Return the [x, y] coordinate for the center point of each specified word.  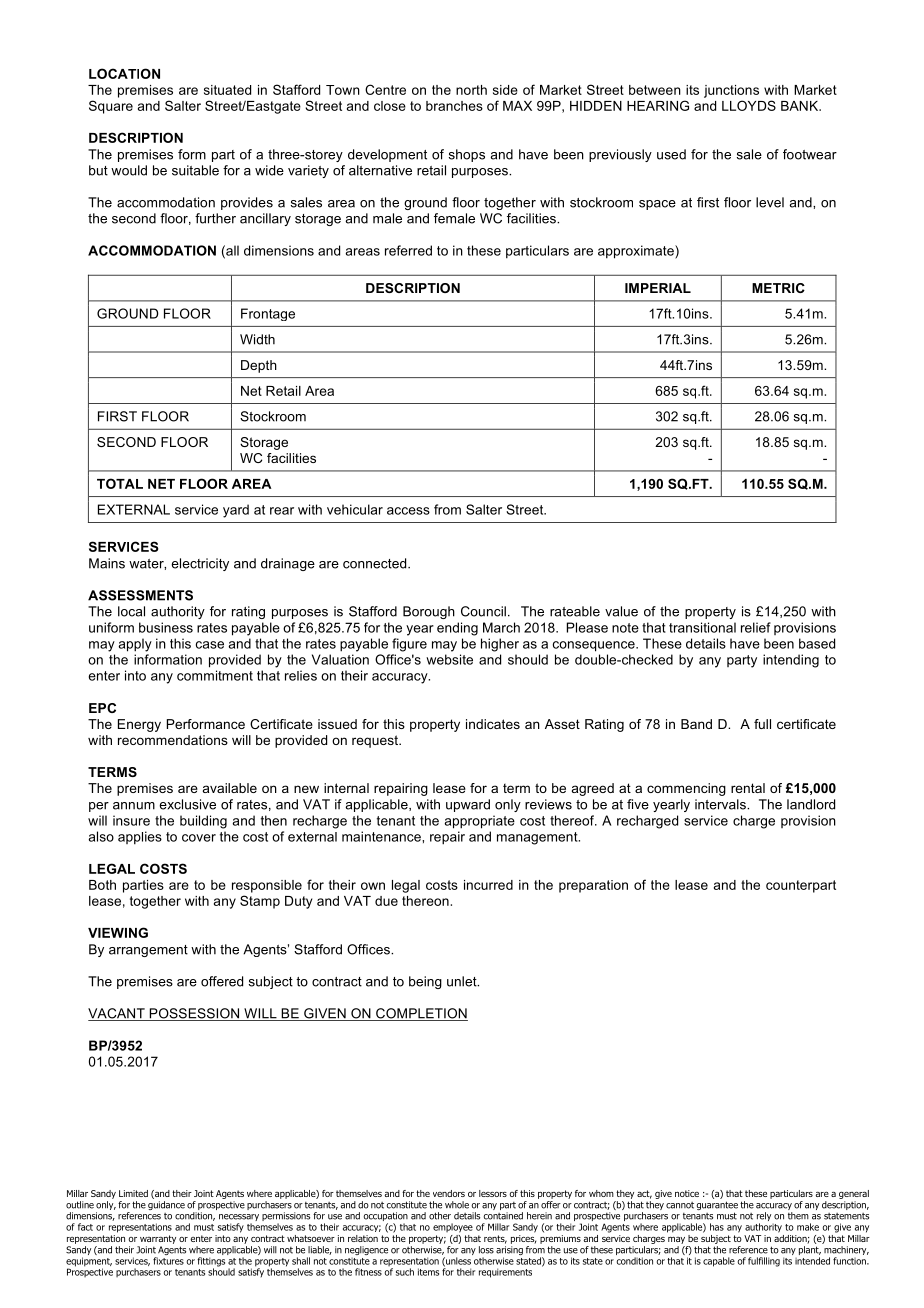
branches [454, 106]
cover [199, 838]
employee [453, 1228]
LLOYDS [749, 105]
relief [756, 627]
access [408, 511]
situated [227, 90]
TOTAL [120, 483]
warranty [158, 1239]
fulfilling [764, 1262]
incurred [488, 885]
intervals [721, 804]
